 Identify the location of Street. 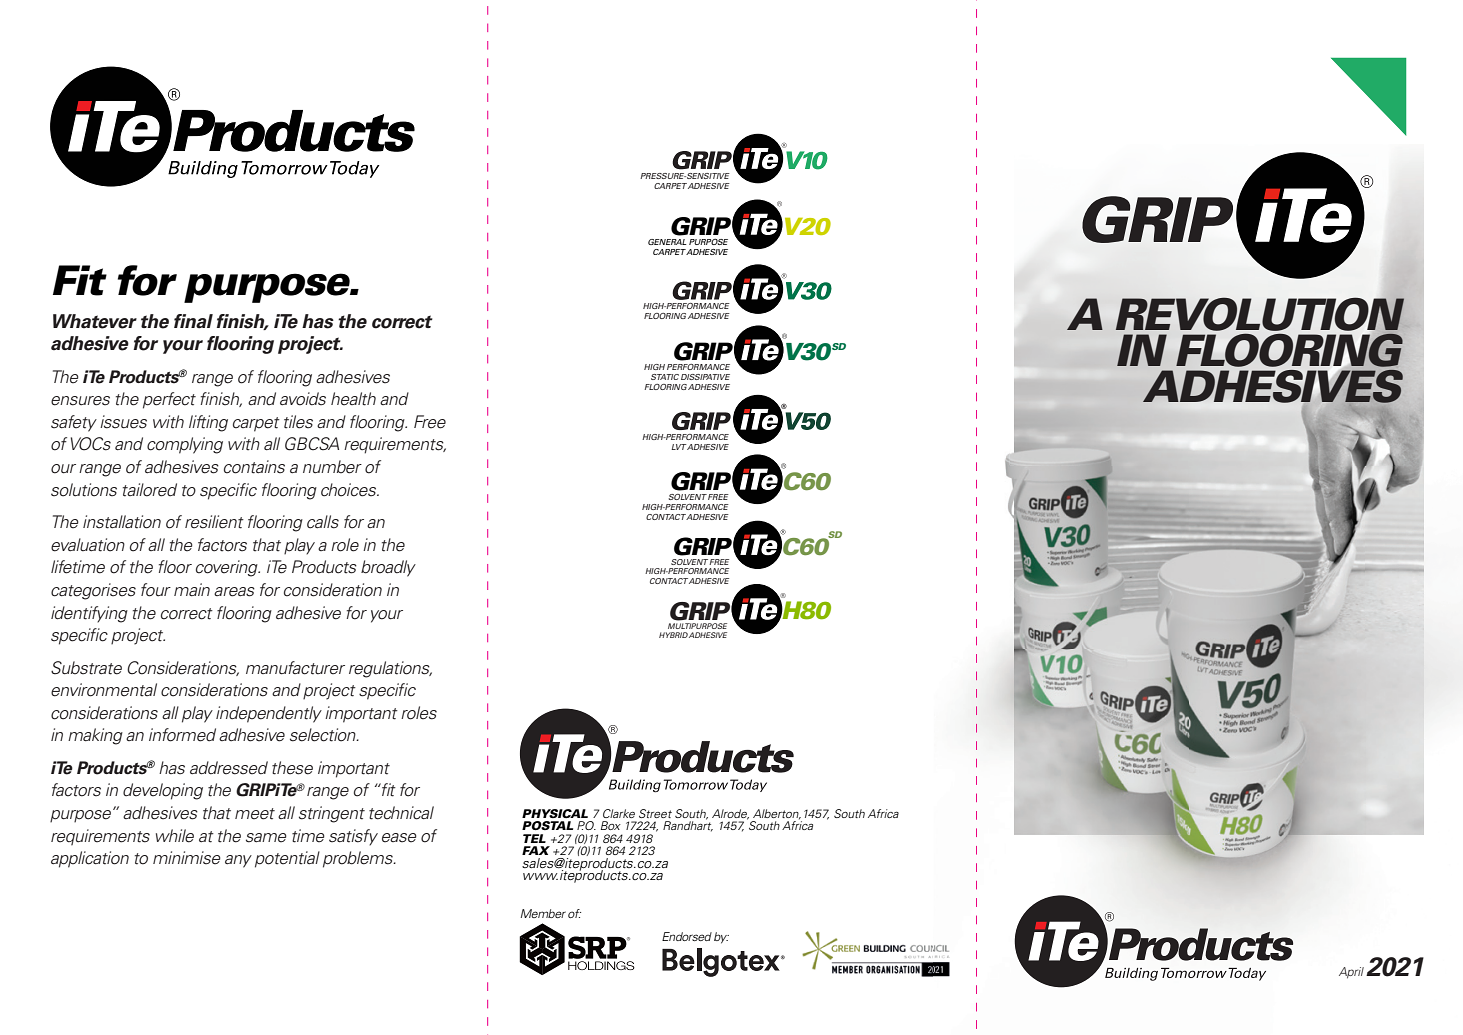
(655, 813).
